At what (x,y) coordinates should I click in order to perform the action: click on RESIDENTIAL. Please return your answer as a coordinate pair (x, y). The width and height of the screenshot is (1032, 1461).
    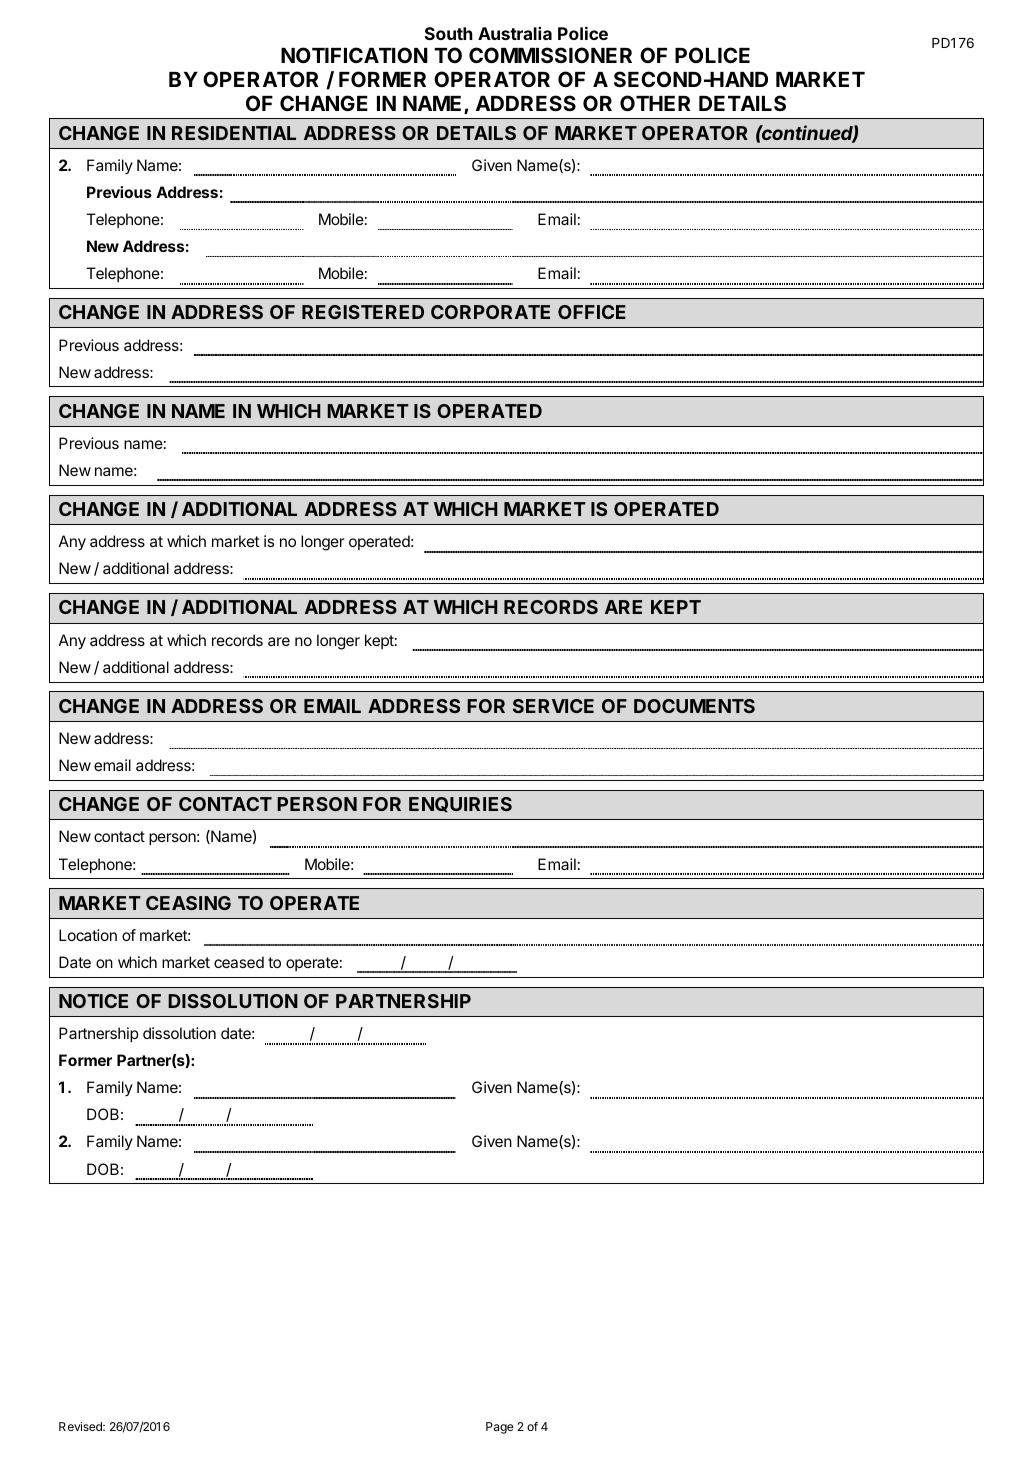
    Looking at the image, I should click on (234, 133).
